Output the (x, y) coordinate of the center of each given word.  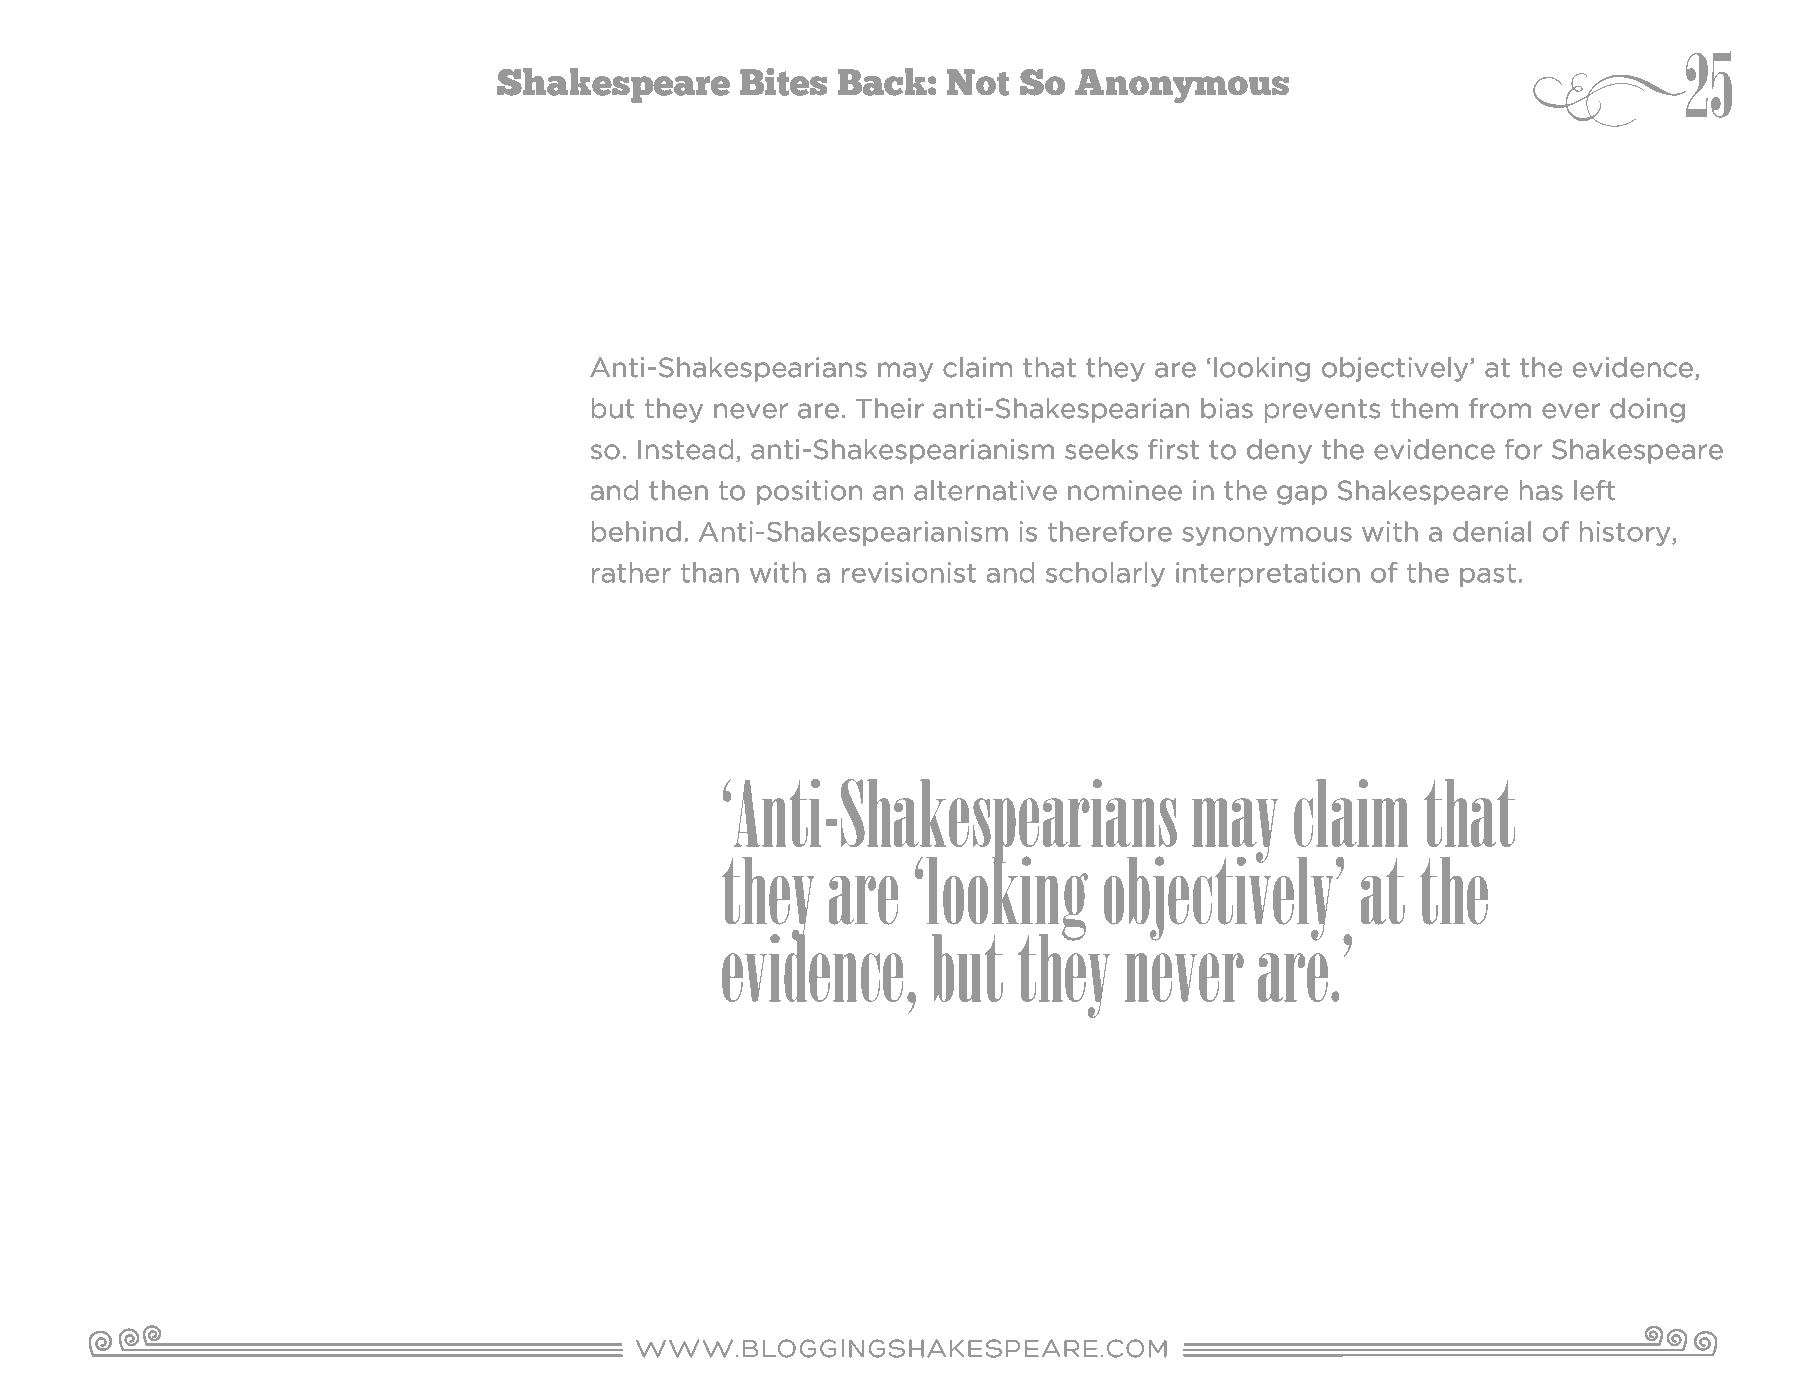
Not (978, 82)
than (710, 572)
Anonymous (1182, 86)
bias (1227, 408)
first (1173, 449)
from (1500, 408)
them (1424, 408)
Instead (685, 449)
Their (890, 408)
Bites (783, 82)
